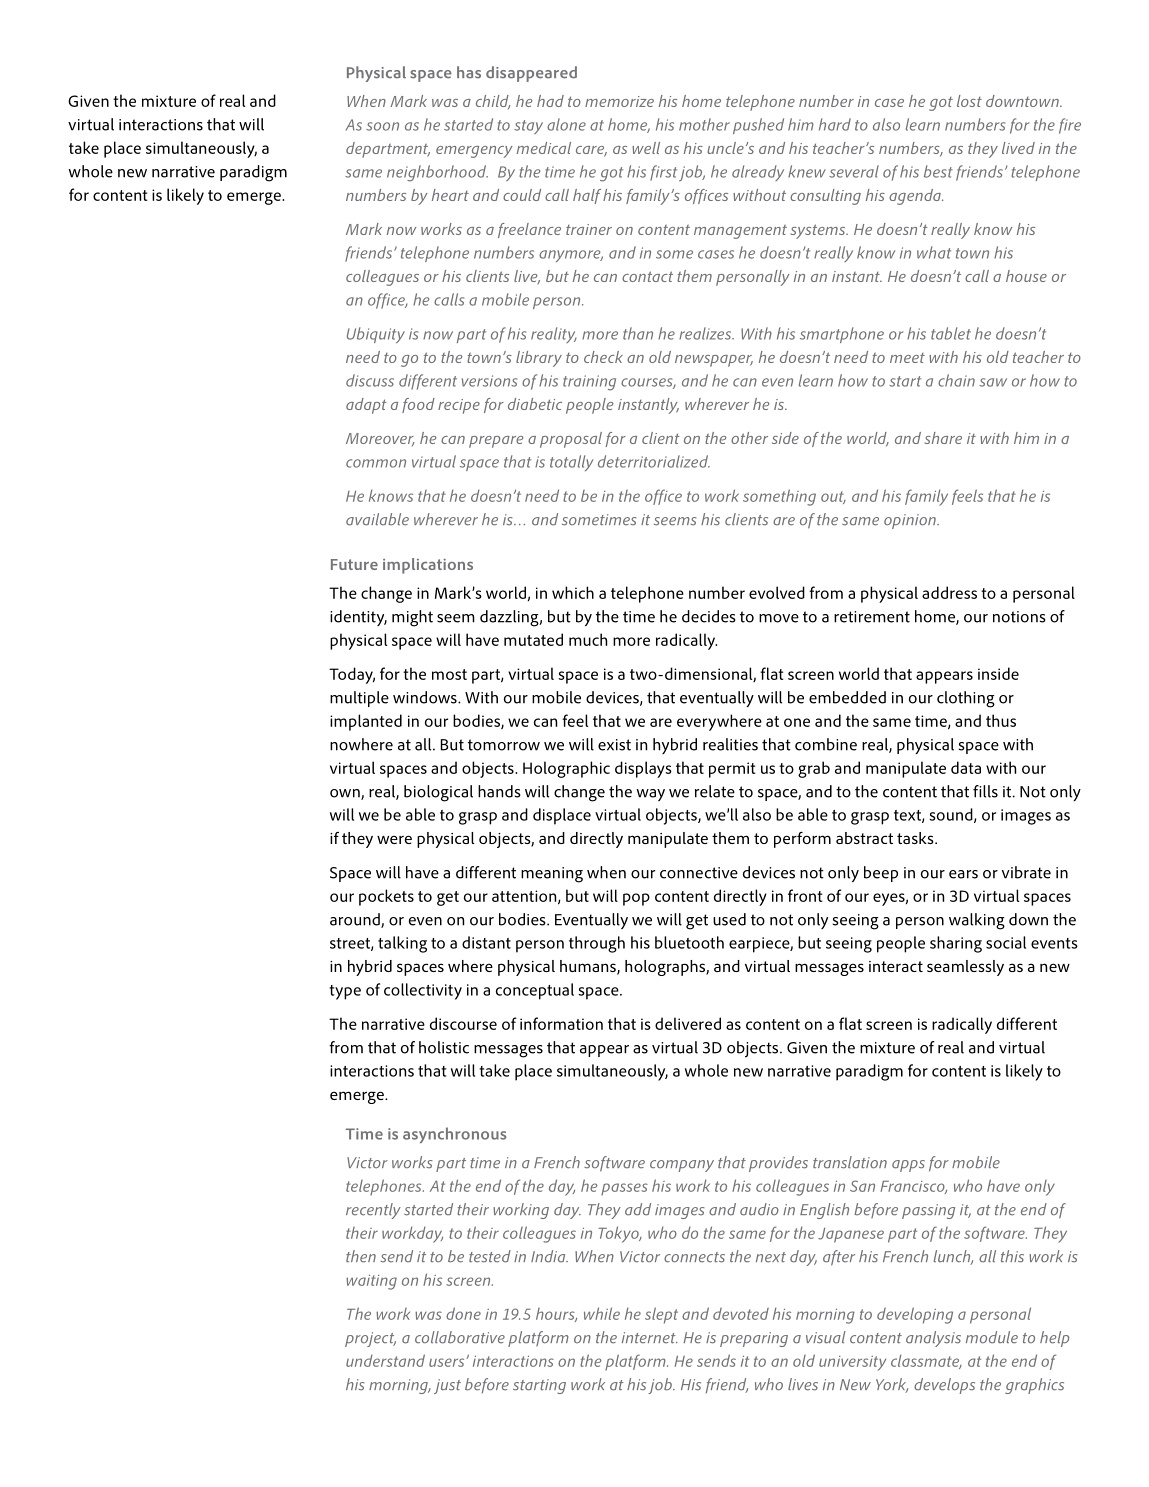 The image size is (1149, 1487). What do you see at coordinates (754, 1339) in the page?
I see `preparing` at bounding box center [754, 1339].
